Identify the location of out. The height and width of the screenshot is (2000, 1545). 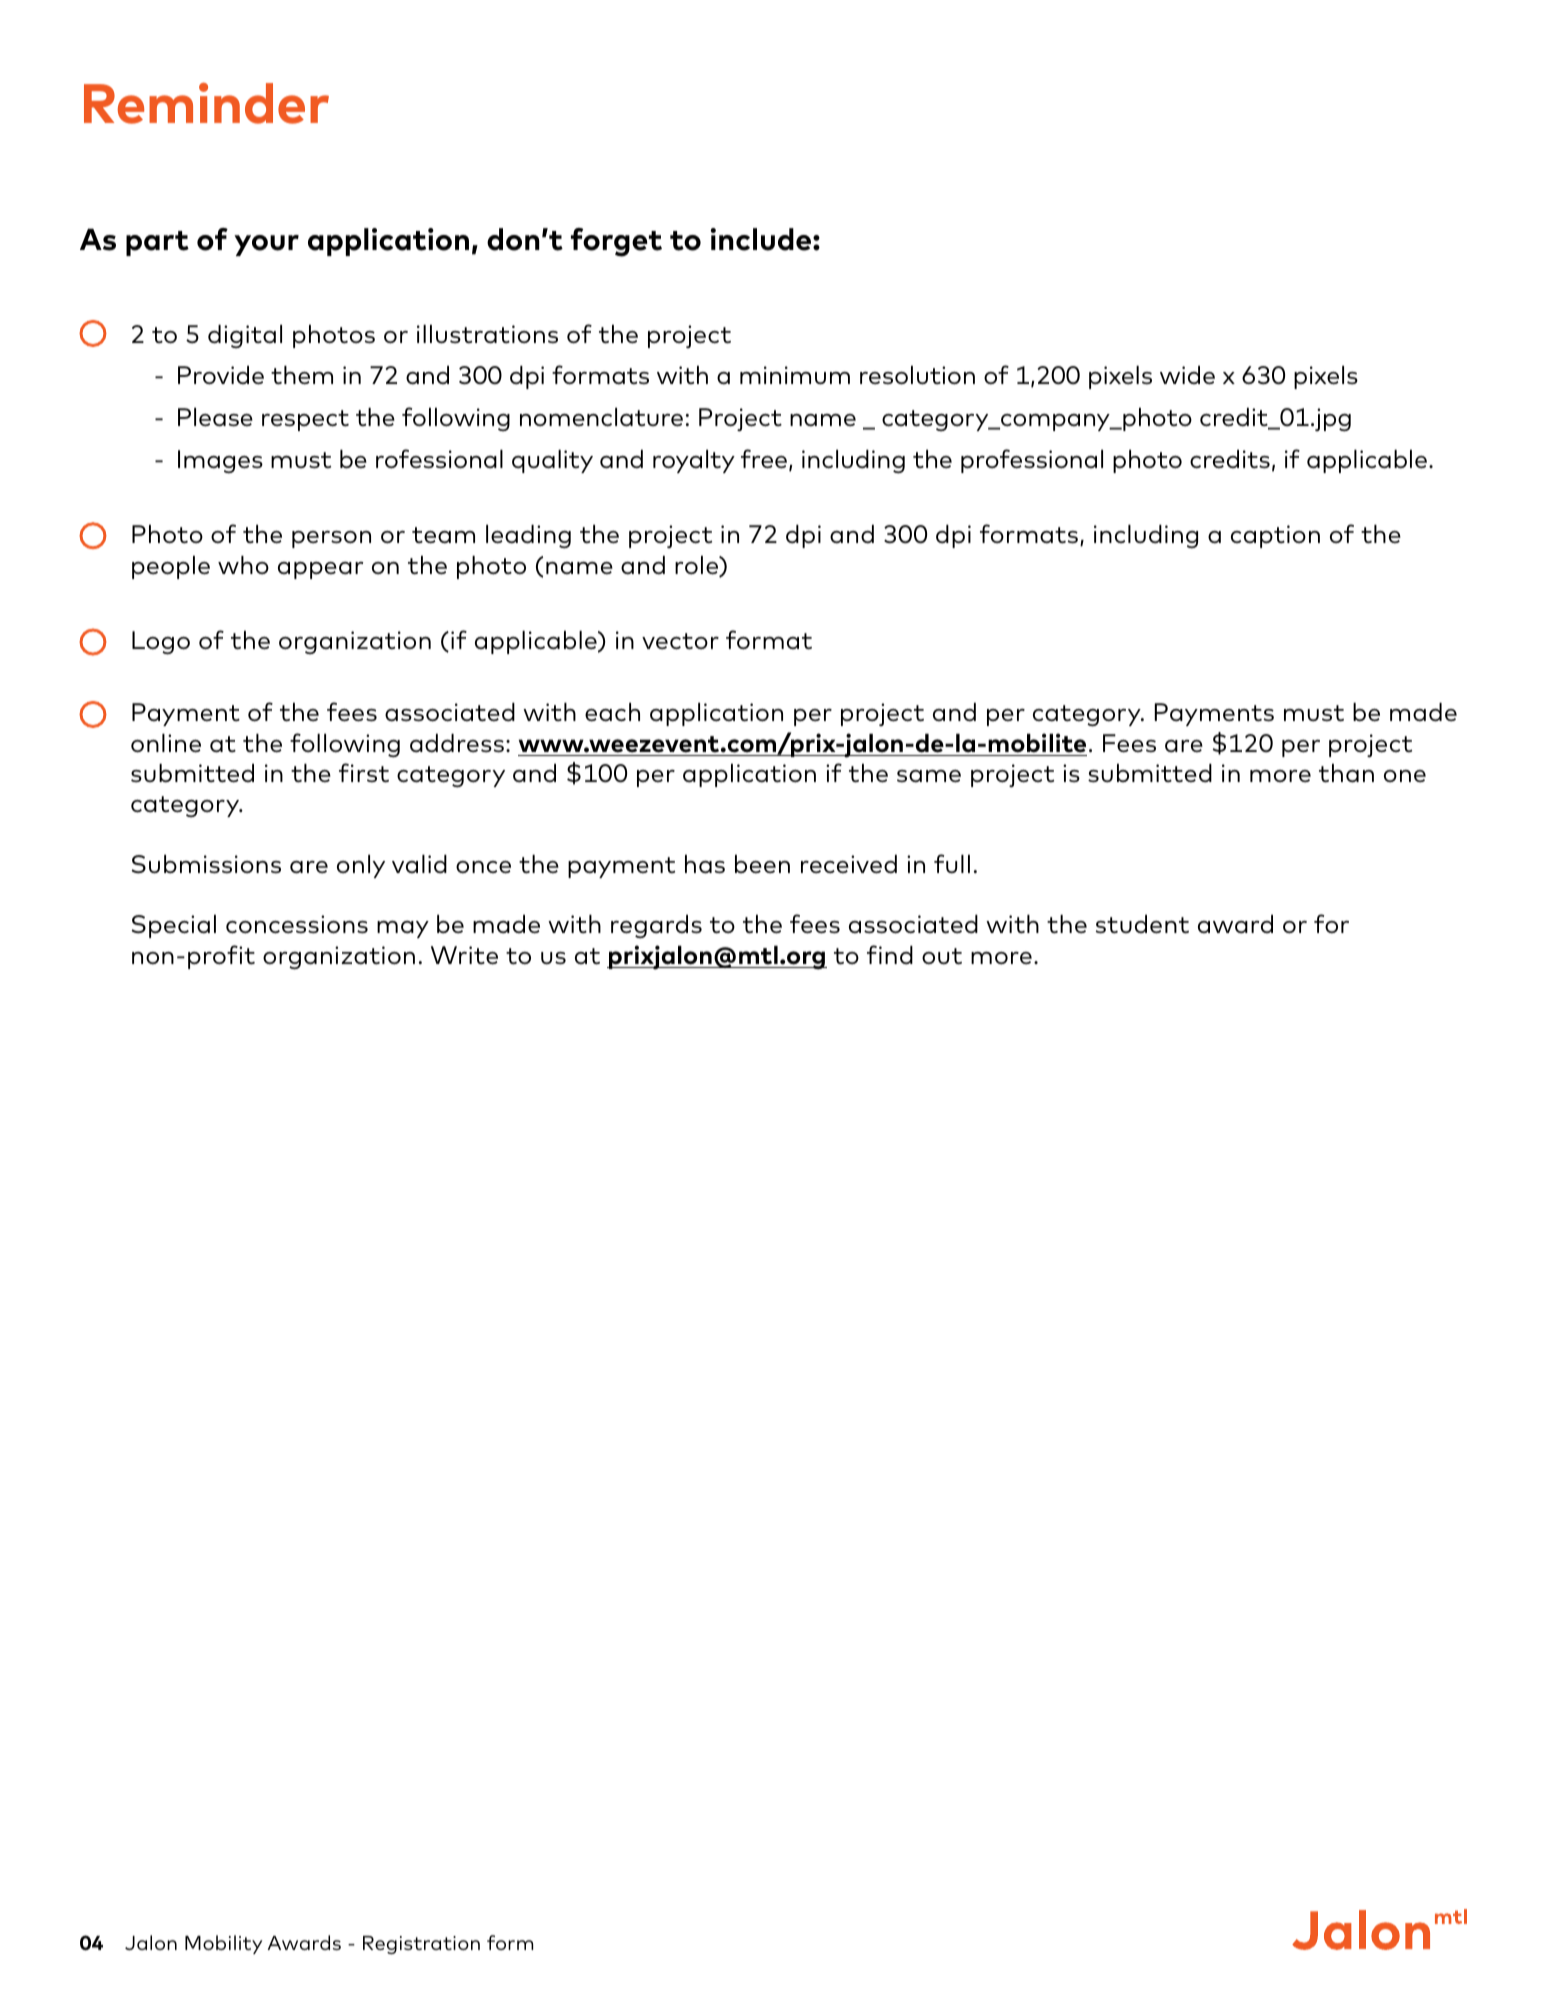
(942, 956).
